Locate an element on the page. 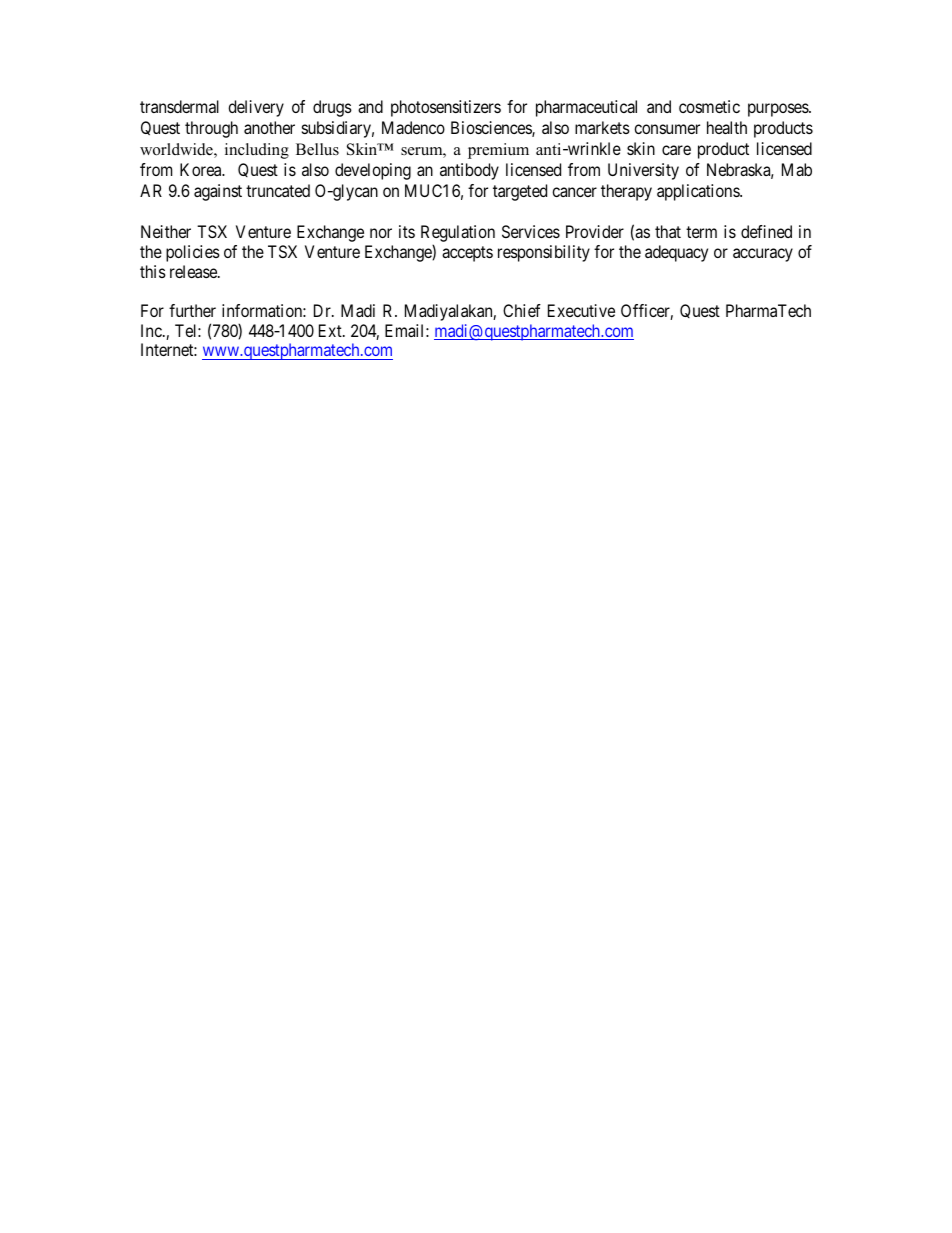  Services is located at coordinates (531, 231).
